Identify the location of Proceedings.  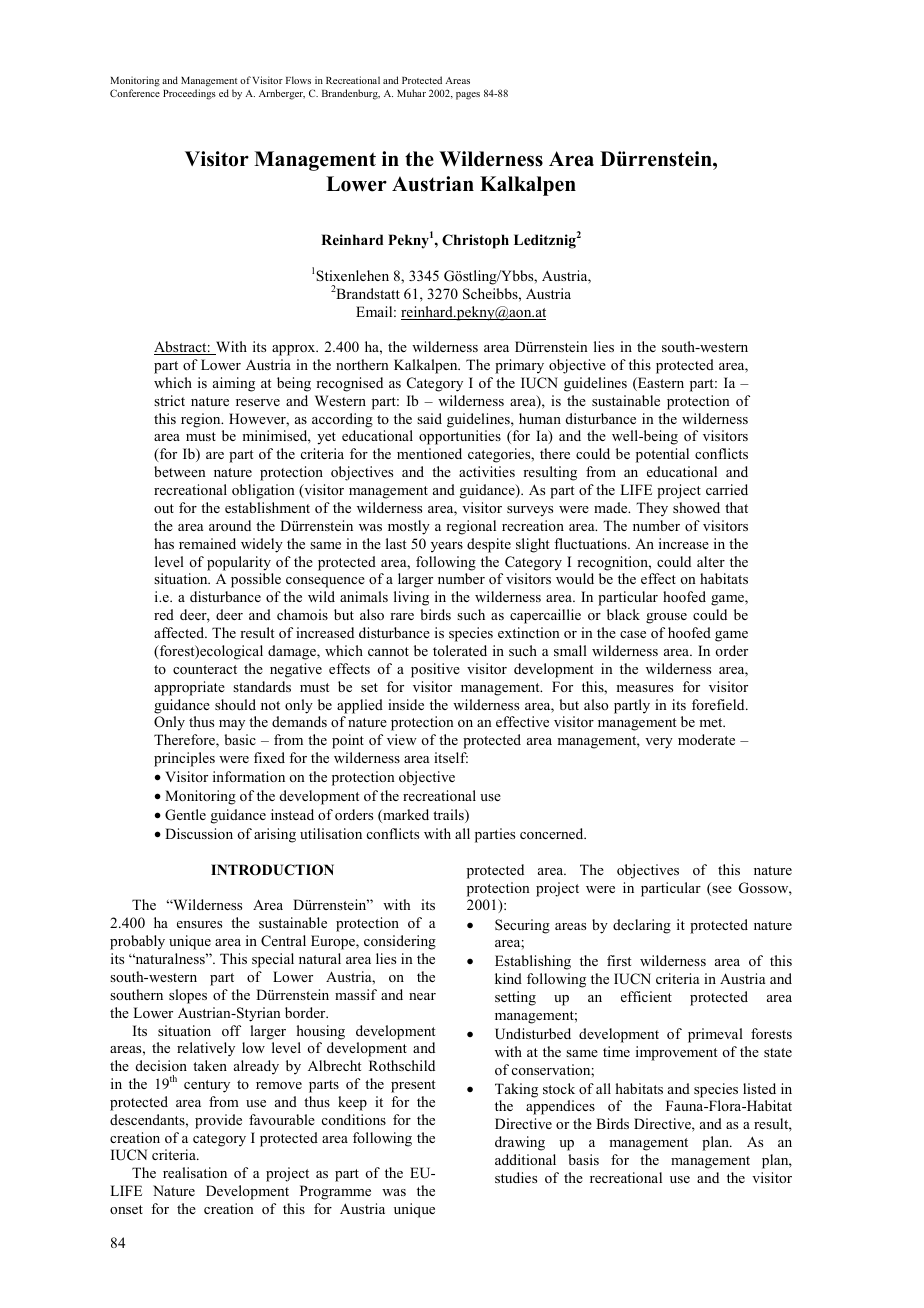
(189, 94).
